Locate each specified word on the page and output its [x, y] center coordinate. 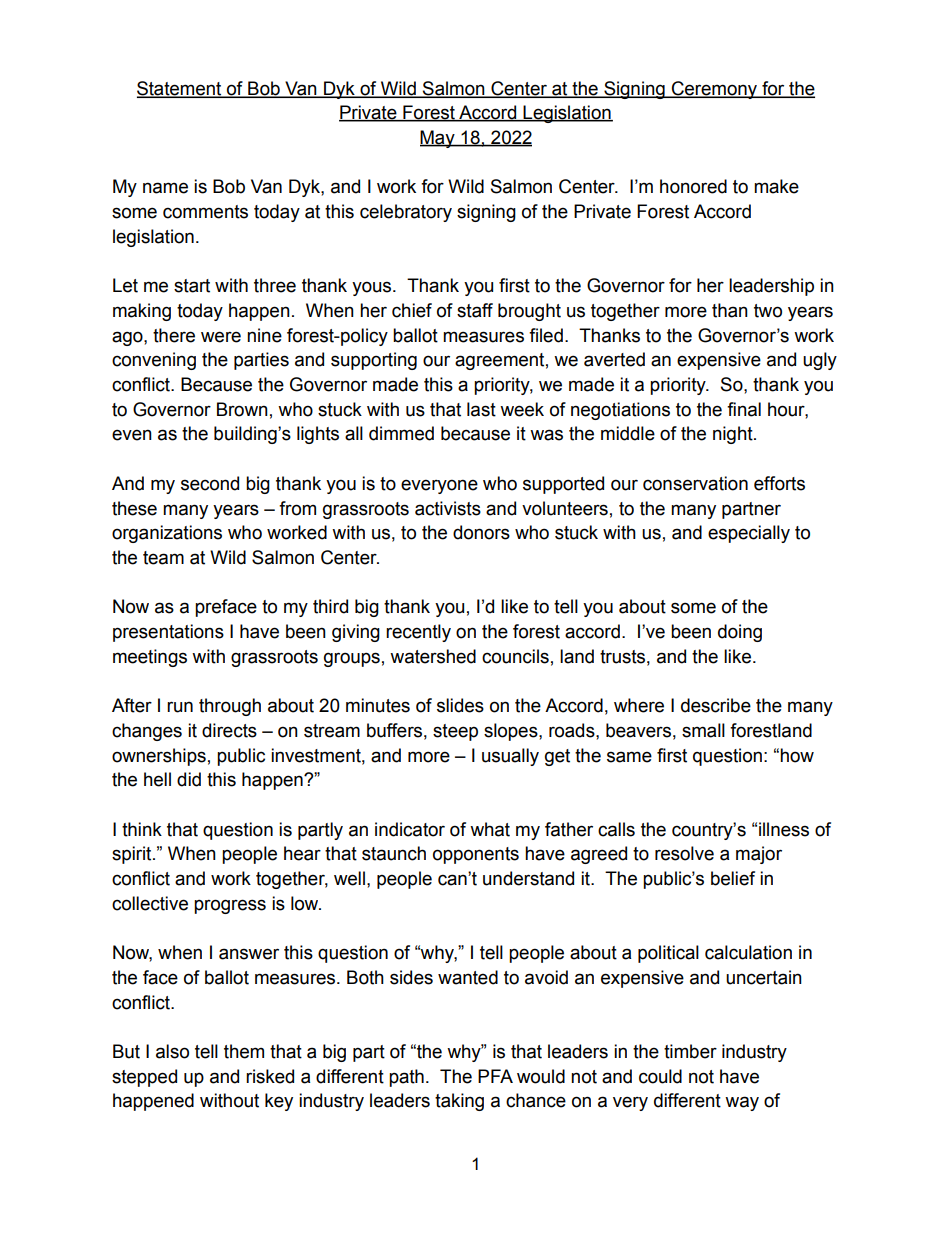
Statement [180, 89]
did [189, 779]
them [244, 1051]
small [703, 730]
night [734, 435]
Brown [242, 409]
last [481, 409]
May [438, 139]
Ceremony [714, 90]
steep [455, 732]
